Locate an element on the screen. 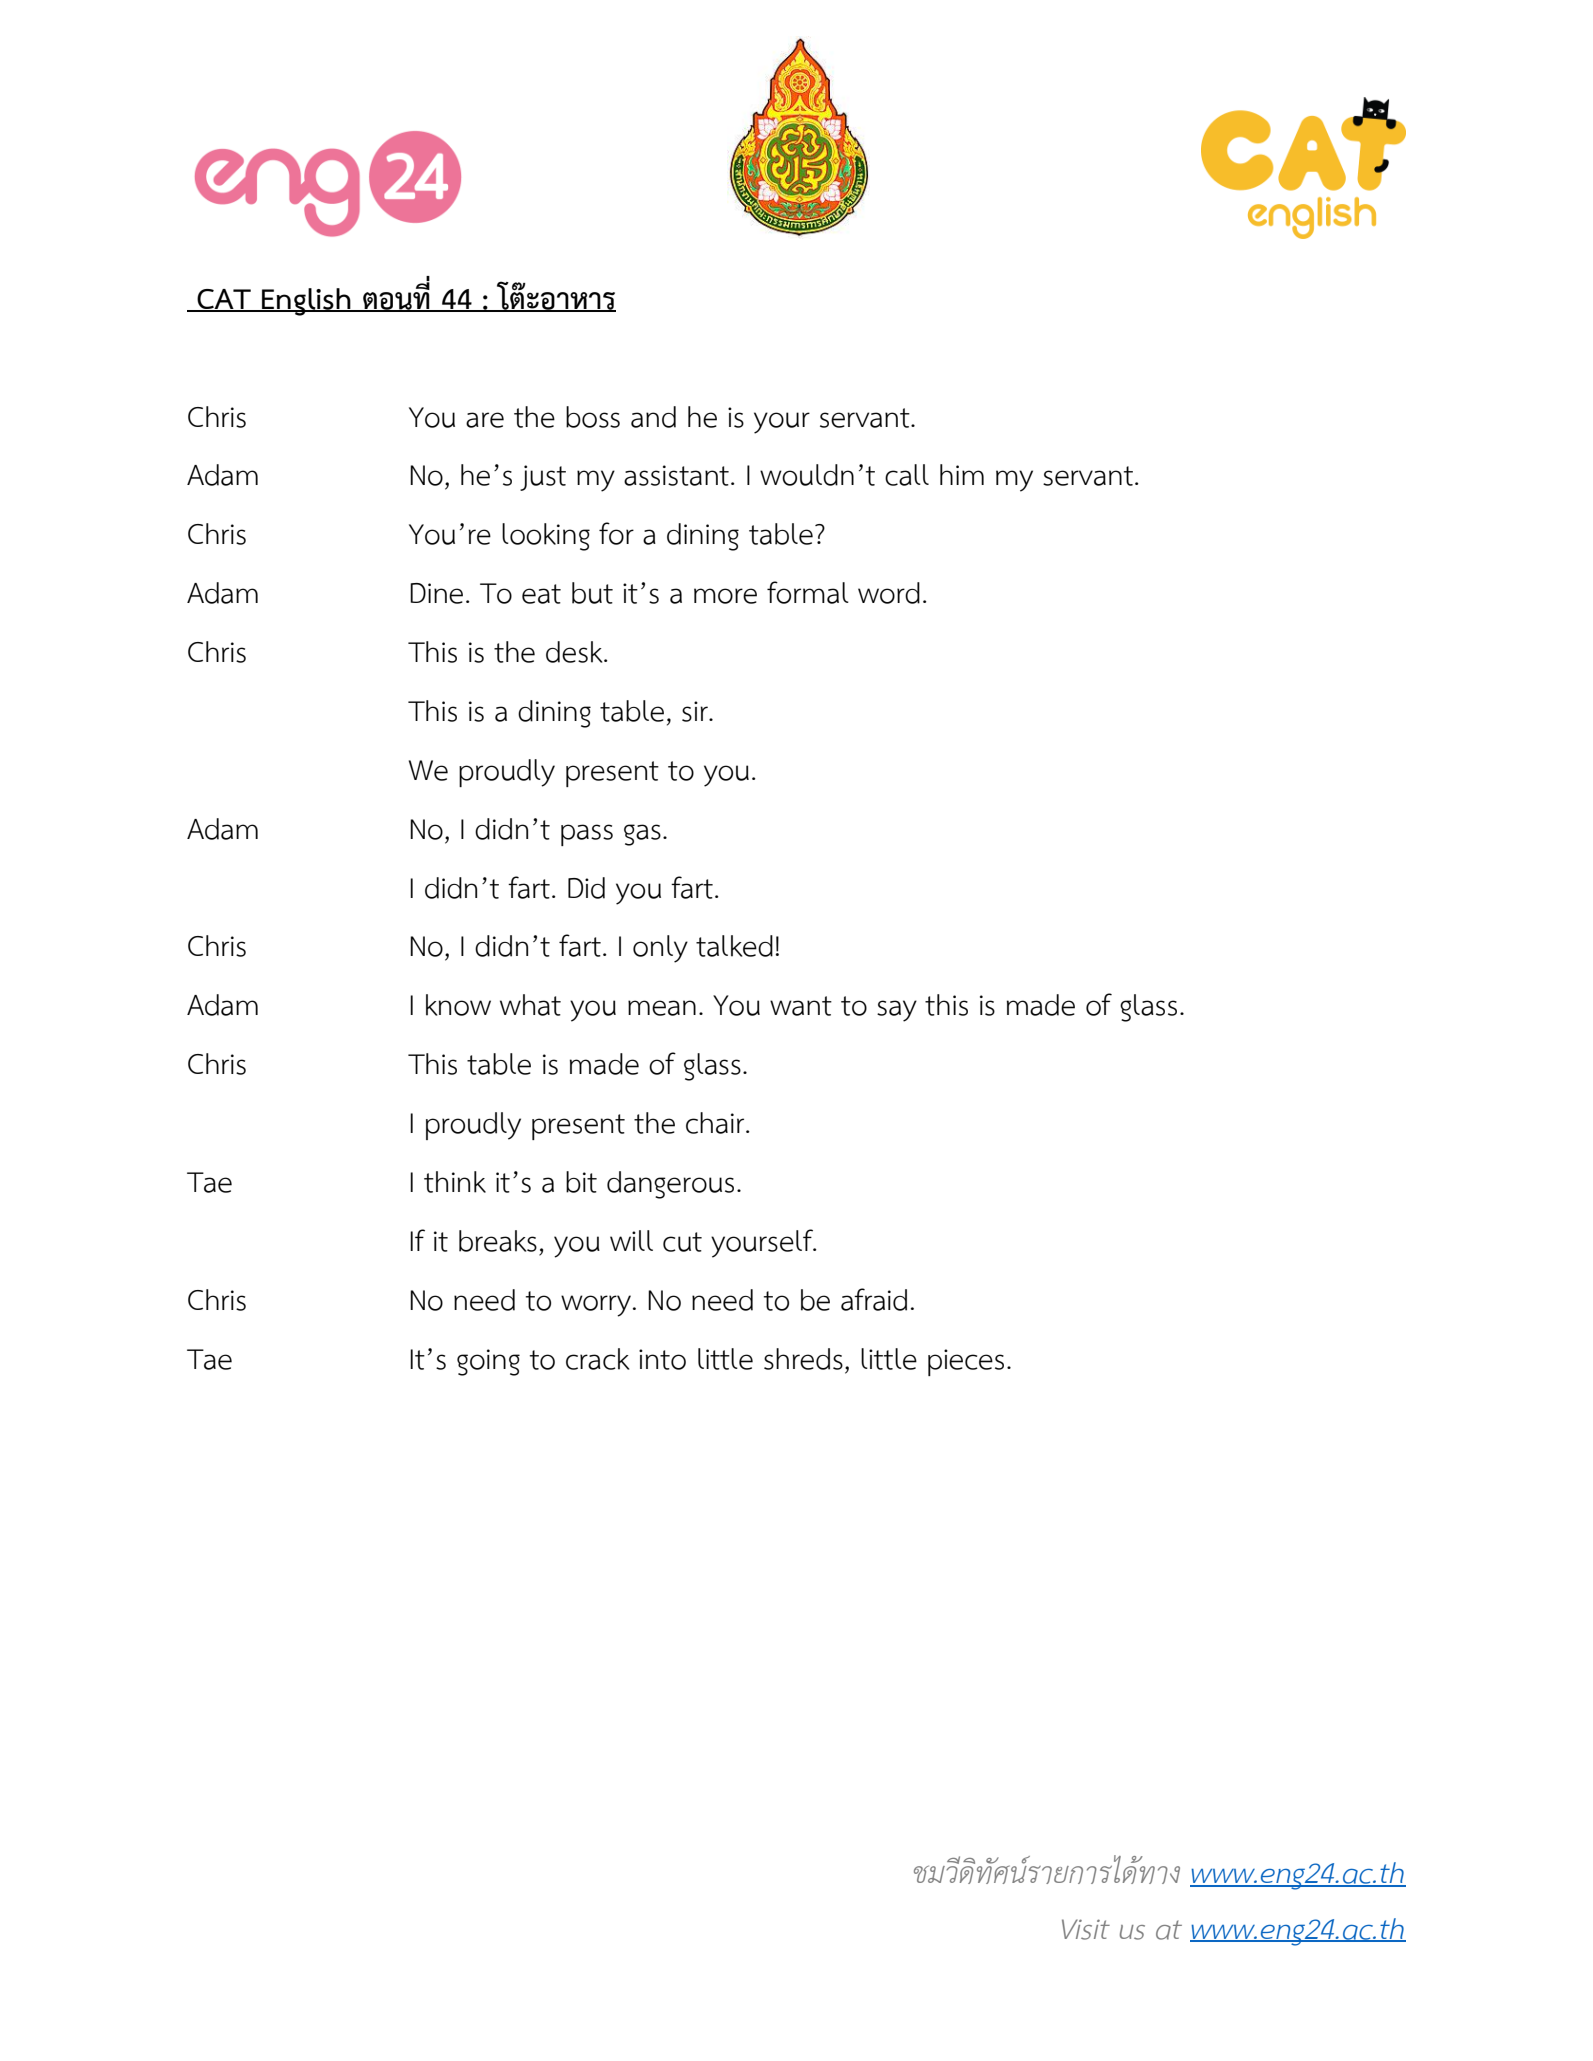 This screenshot has width=1593, height=2061. sir is located at coordinates (696, 711).
